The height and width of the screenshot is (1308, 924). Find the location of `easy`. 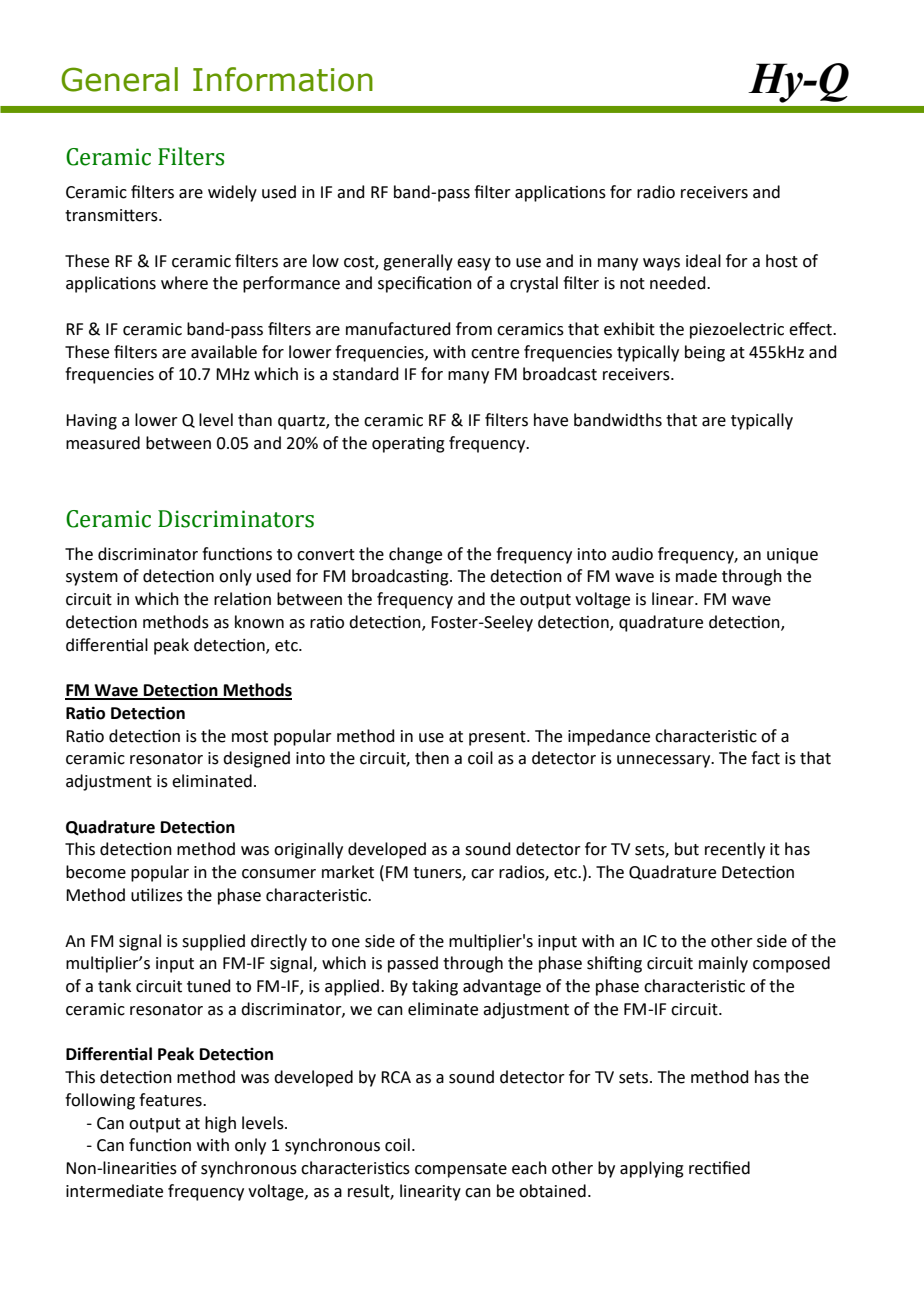

easy is located at coordinates (474, 264).
